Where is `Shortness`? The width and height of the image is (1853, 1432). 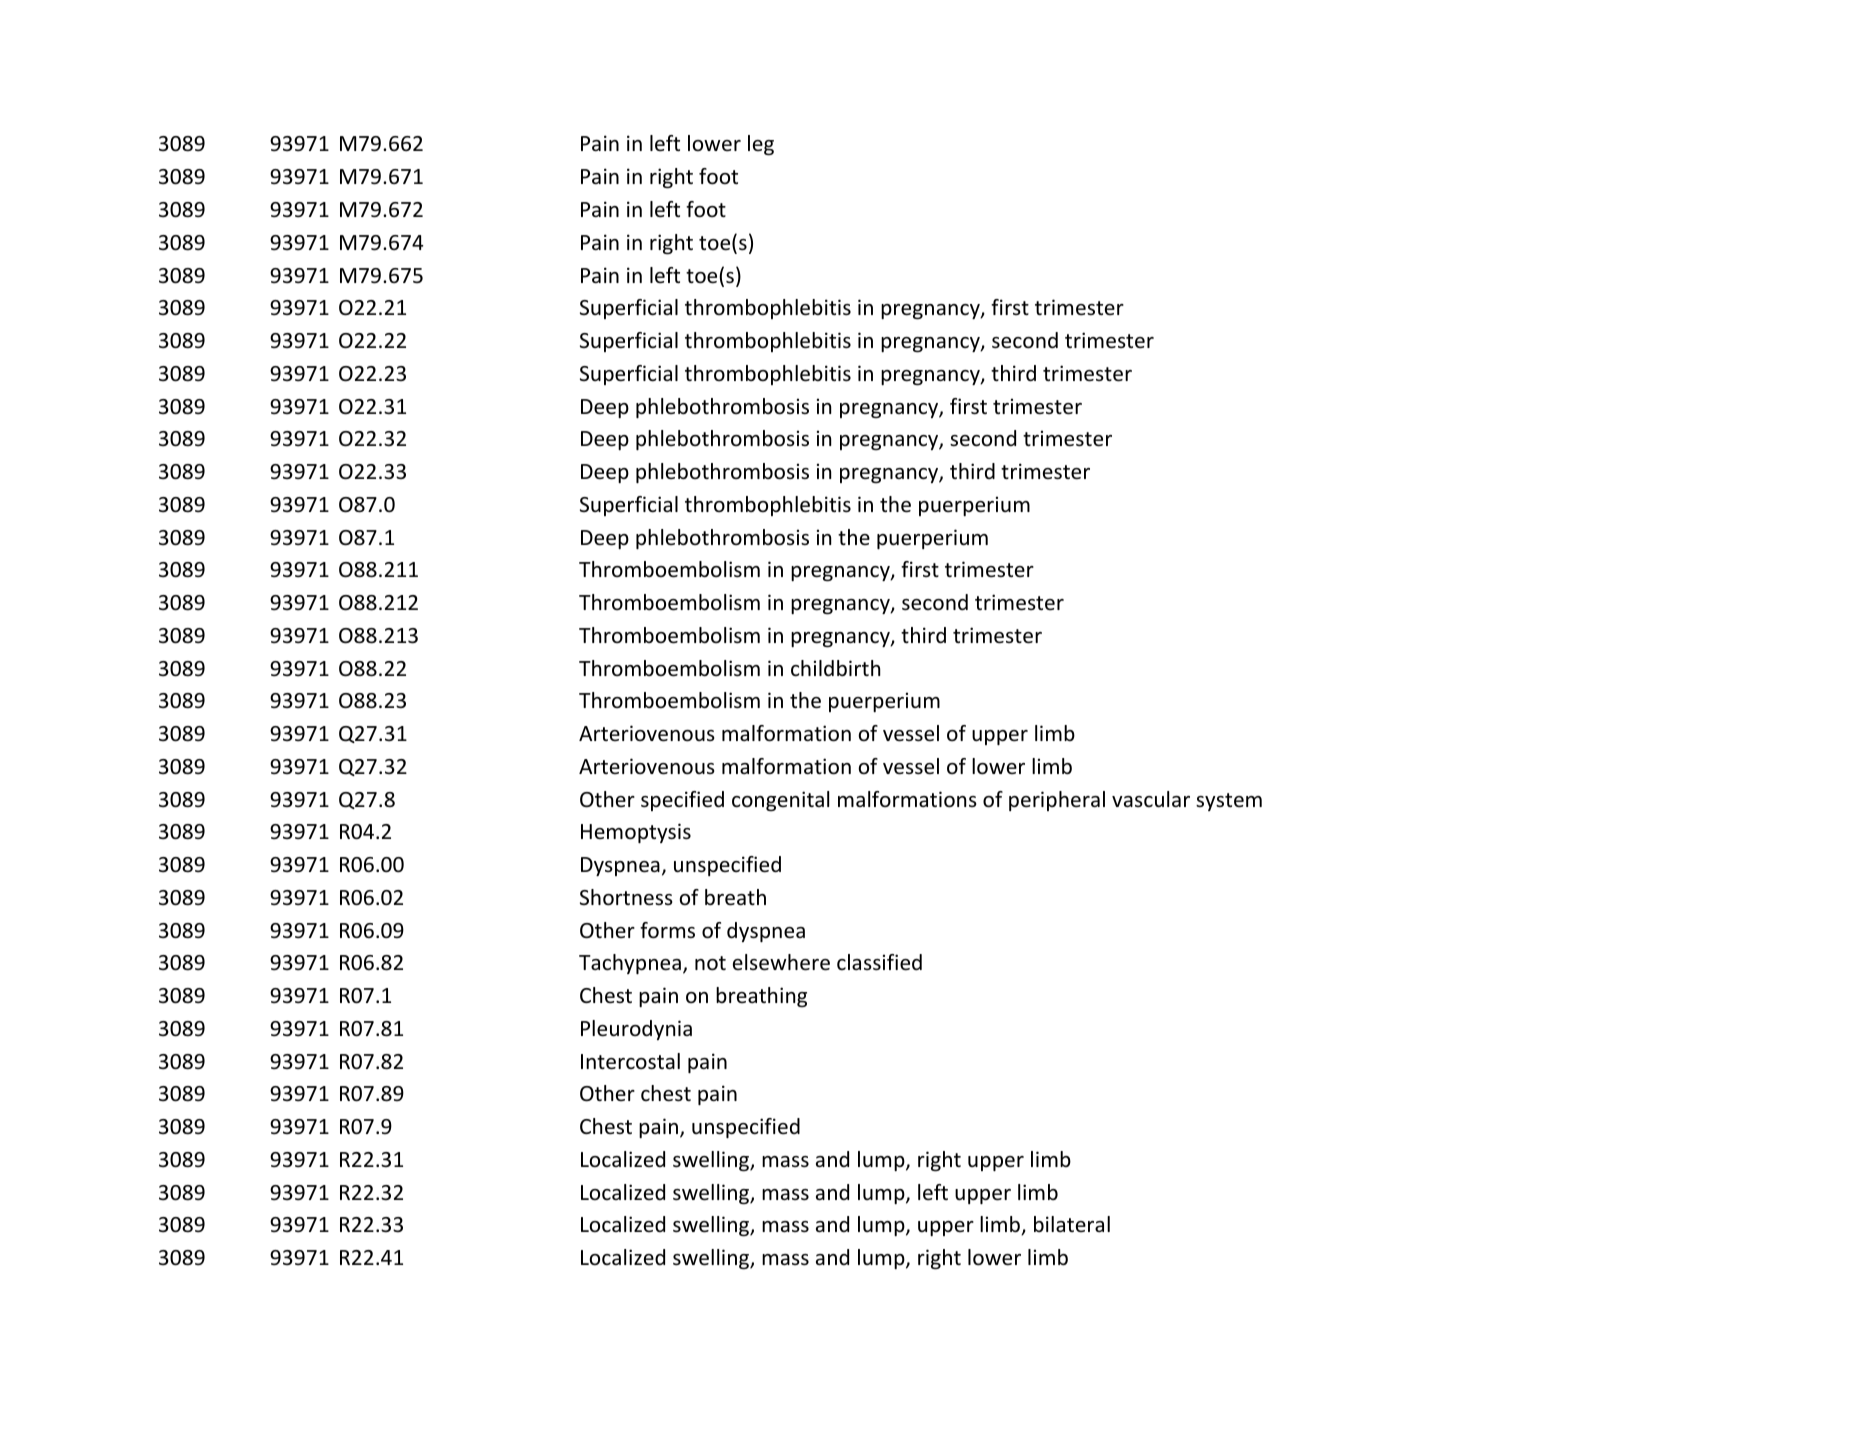 Shortness is located at coordinates (626, 897).
